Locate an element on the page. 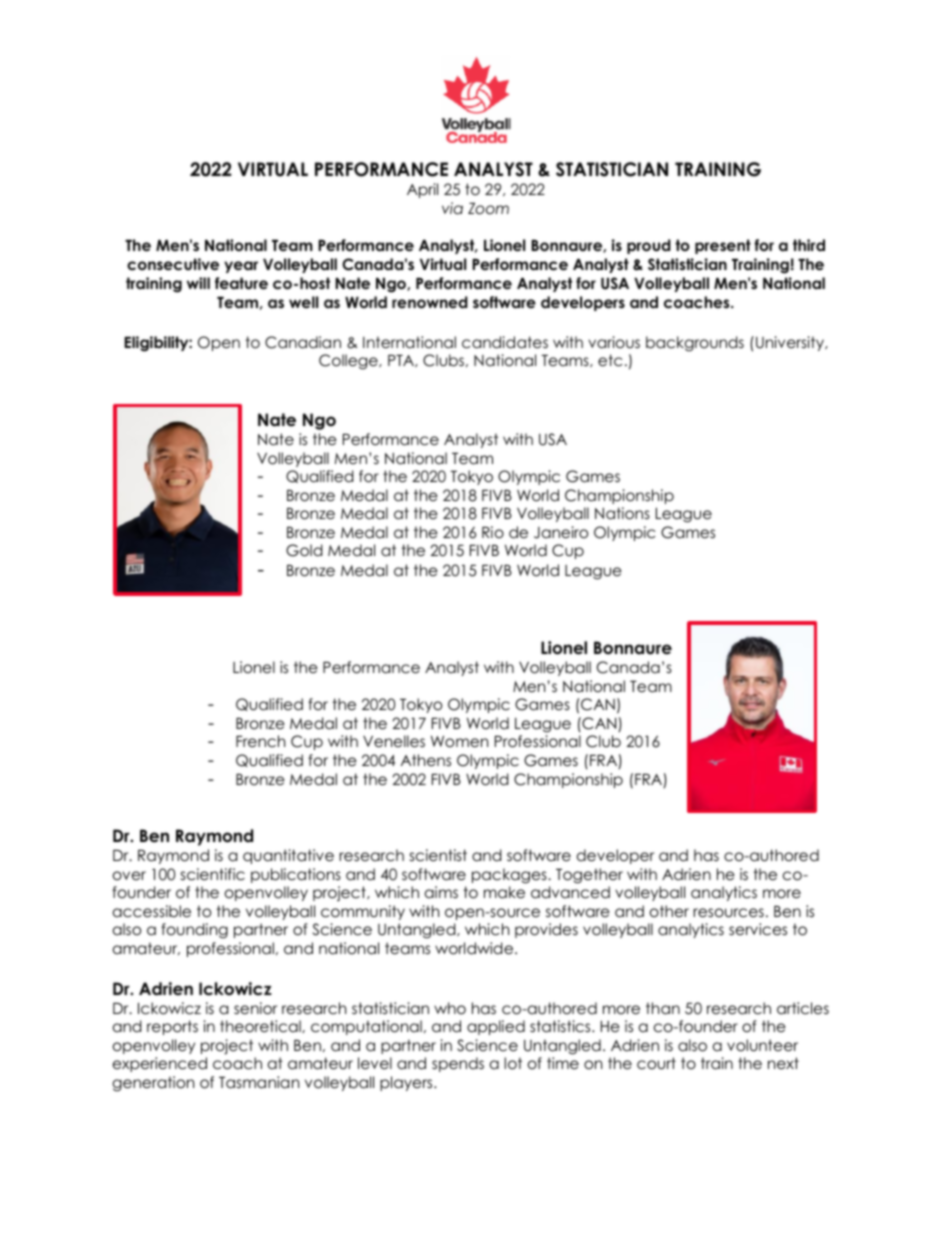 This document has width=952, height=1233. Gold is located at coordinates (304, 550).
